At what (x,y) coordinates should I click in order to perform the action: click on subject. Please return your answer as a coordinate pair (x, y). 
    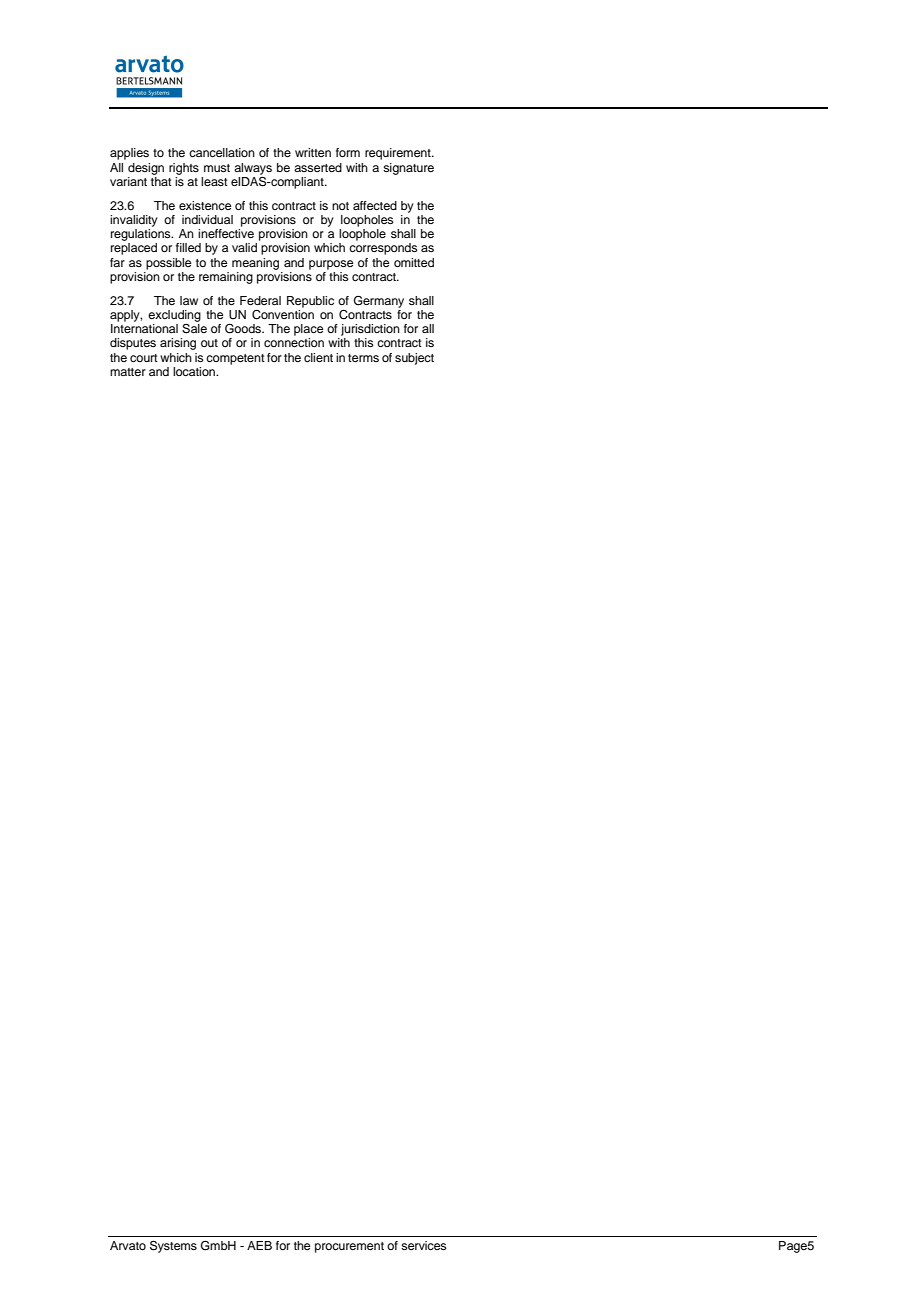
    Looking at the image, I should click on (414, 359).
